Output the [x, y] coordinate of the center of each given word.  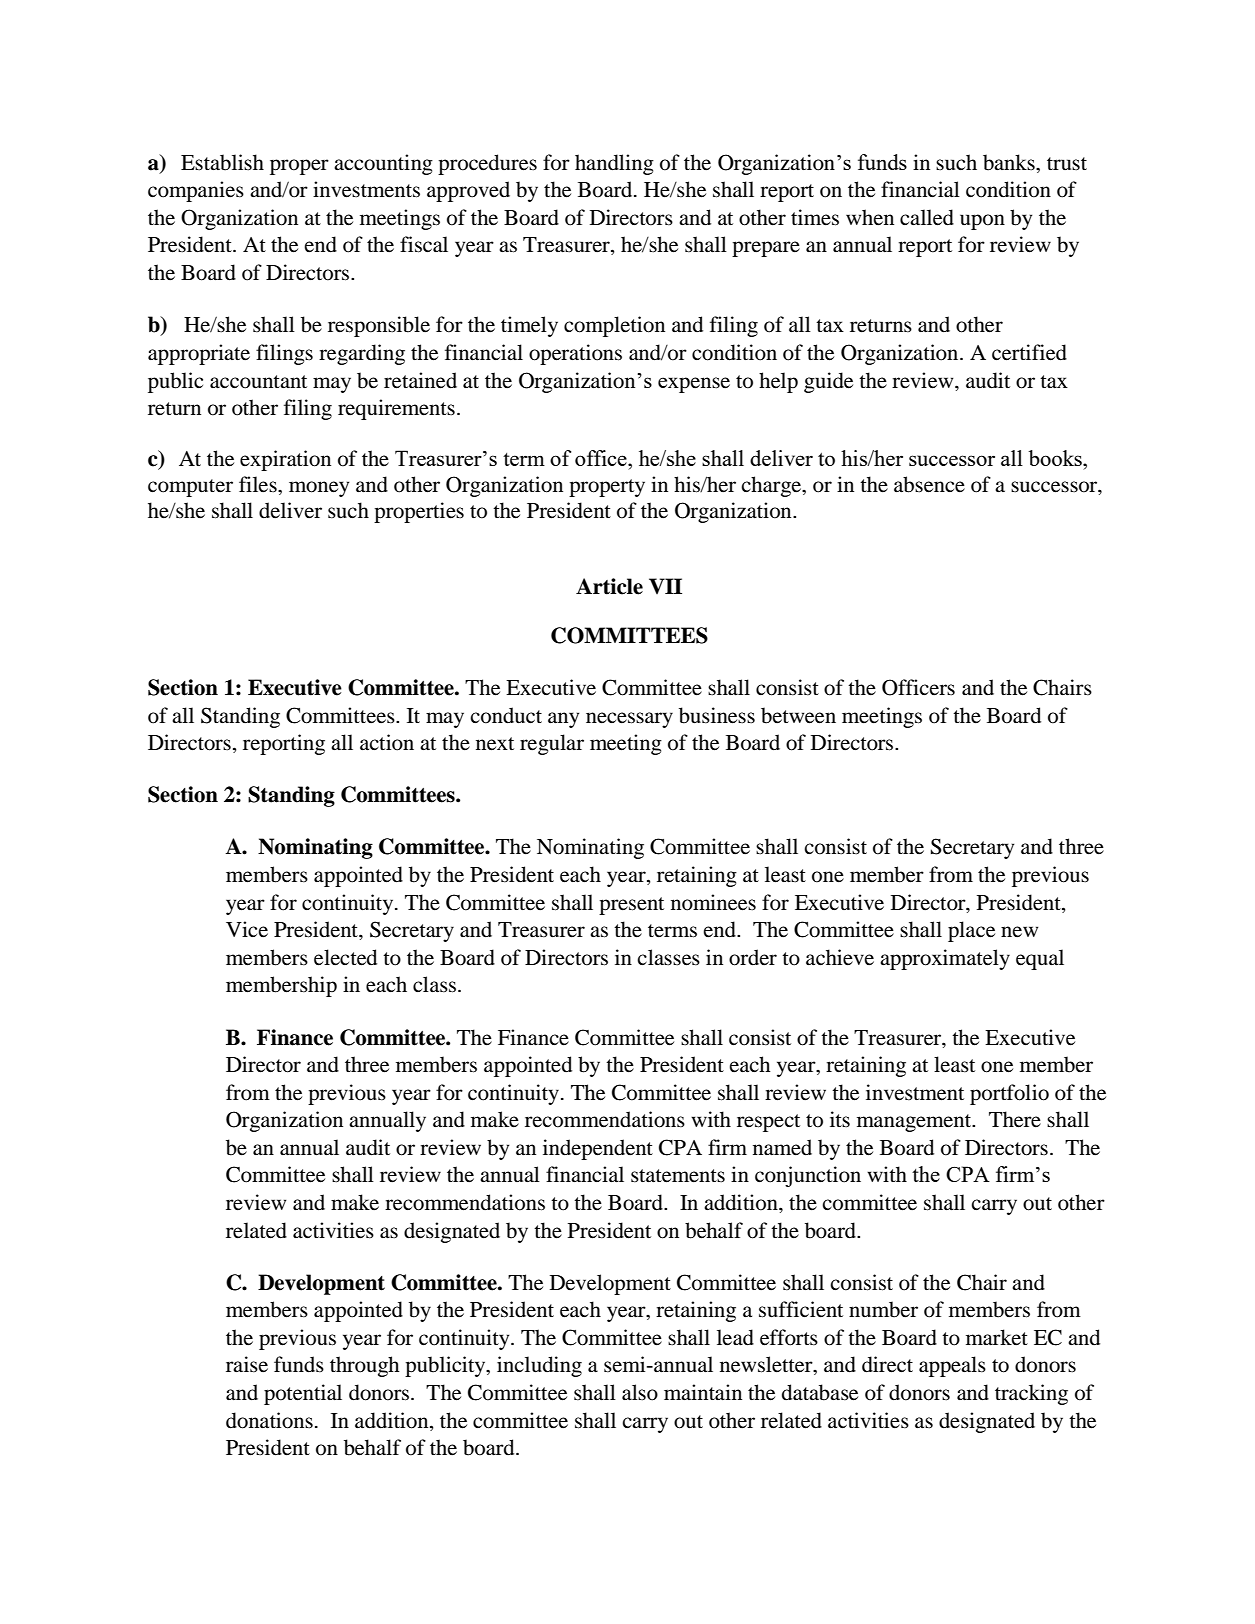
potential [303, 1394]
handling [614, 164]
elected [345, 957]
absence [929, 484]
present [631, 906]
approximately [945, 959]
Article [609, 586]
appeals [952, 1366]
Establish [222, 162]
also [640, 1392]
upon [982, 222]
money [319, 489]
